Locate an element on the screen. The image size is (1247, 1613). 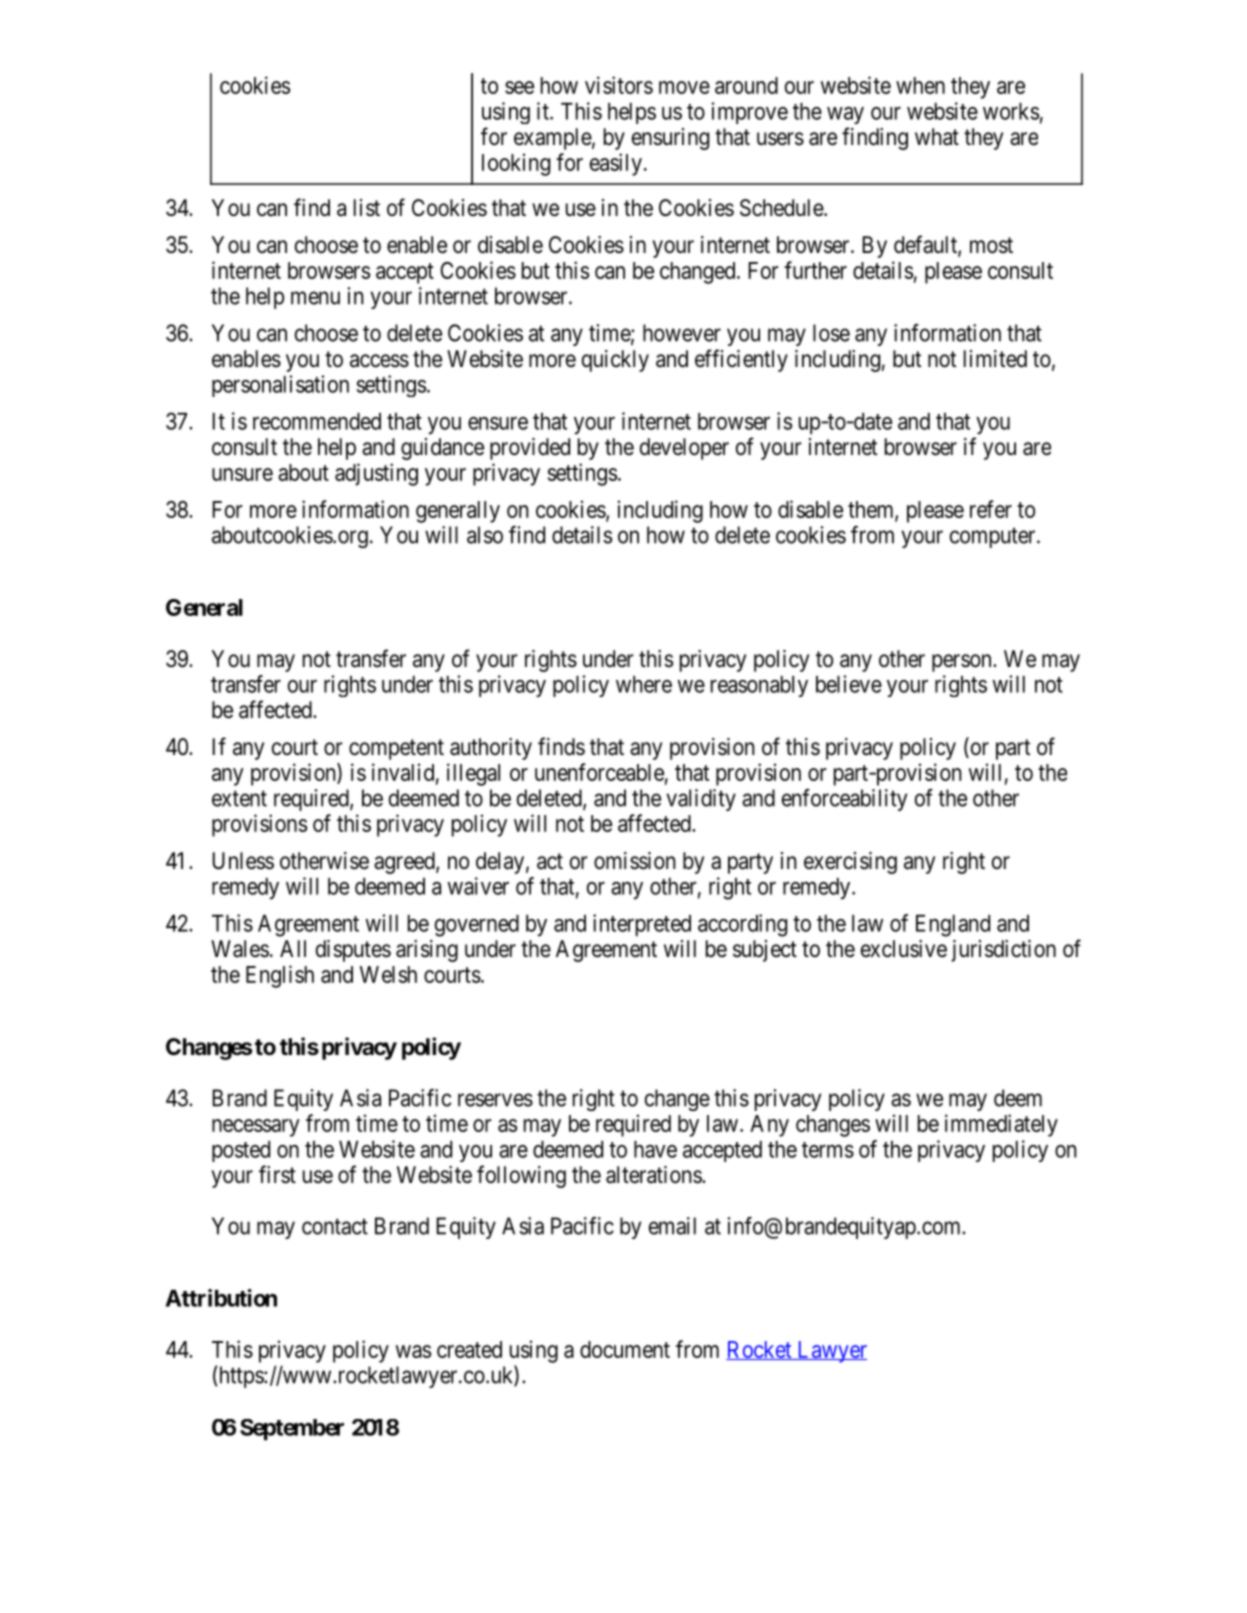
developer is located at coordinates (684, 449).
